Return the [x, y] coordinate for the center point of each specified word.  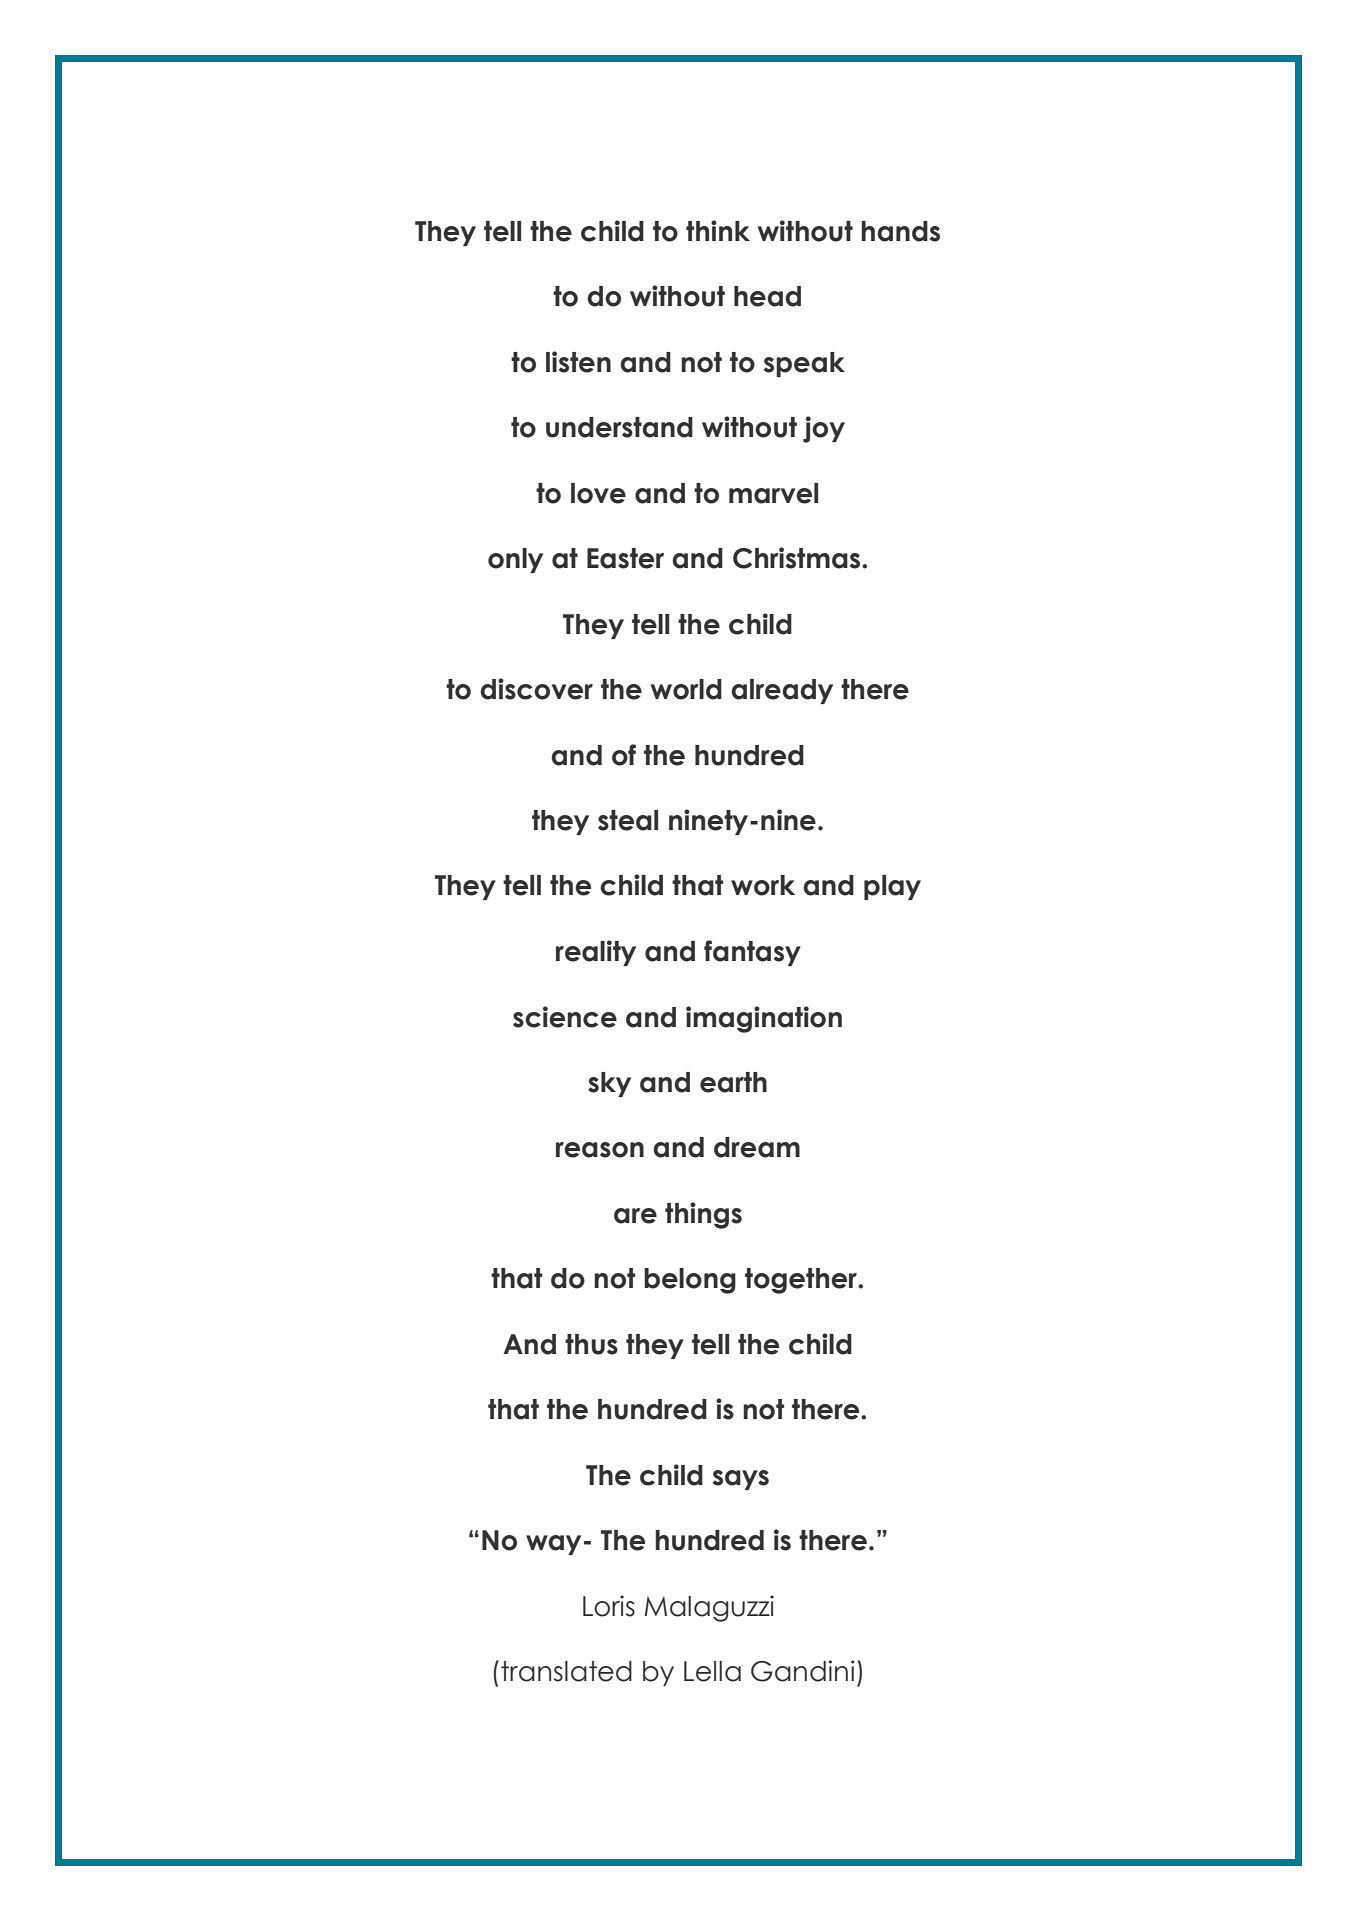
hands [900, 231]
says [741, 1480]
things [703, 1215]
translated [566, 1671]
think [718, 230]
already [782, 691]
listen [578, 362]
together [802, 1281]
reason [600, 1150]
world [686, 689]
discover [536, 689]
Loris [609, 1606]
